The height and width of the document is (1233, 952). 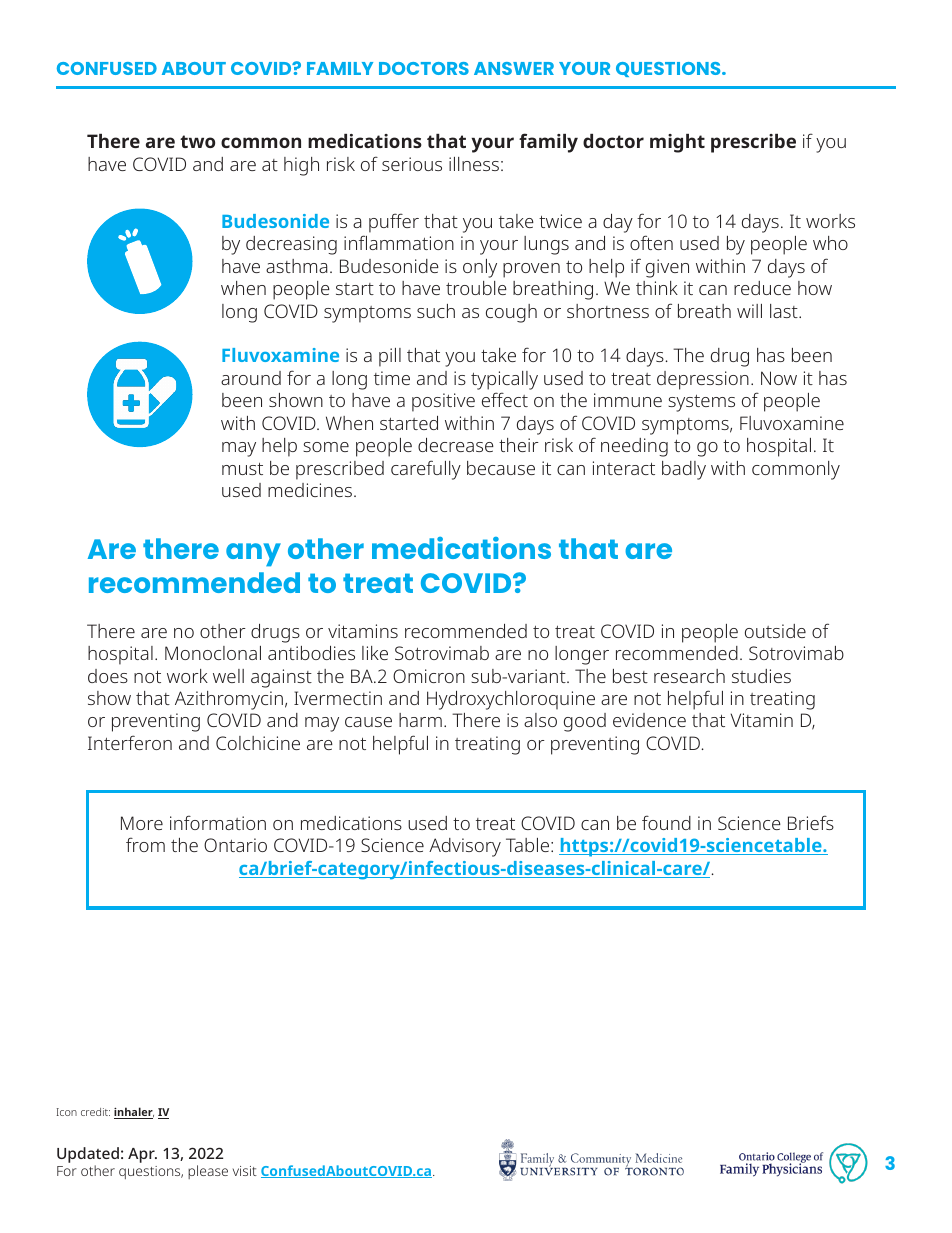 What do you see at coordinates (443, 402) in the document?
I see `positive` at bounding box center [443, 402].
